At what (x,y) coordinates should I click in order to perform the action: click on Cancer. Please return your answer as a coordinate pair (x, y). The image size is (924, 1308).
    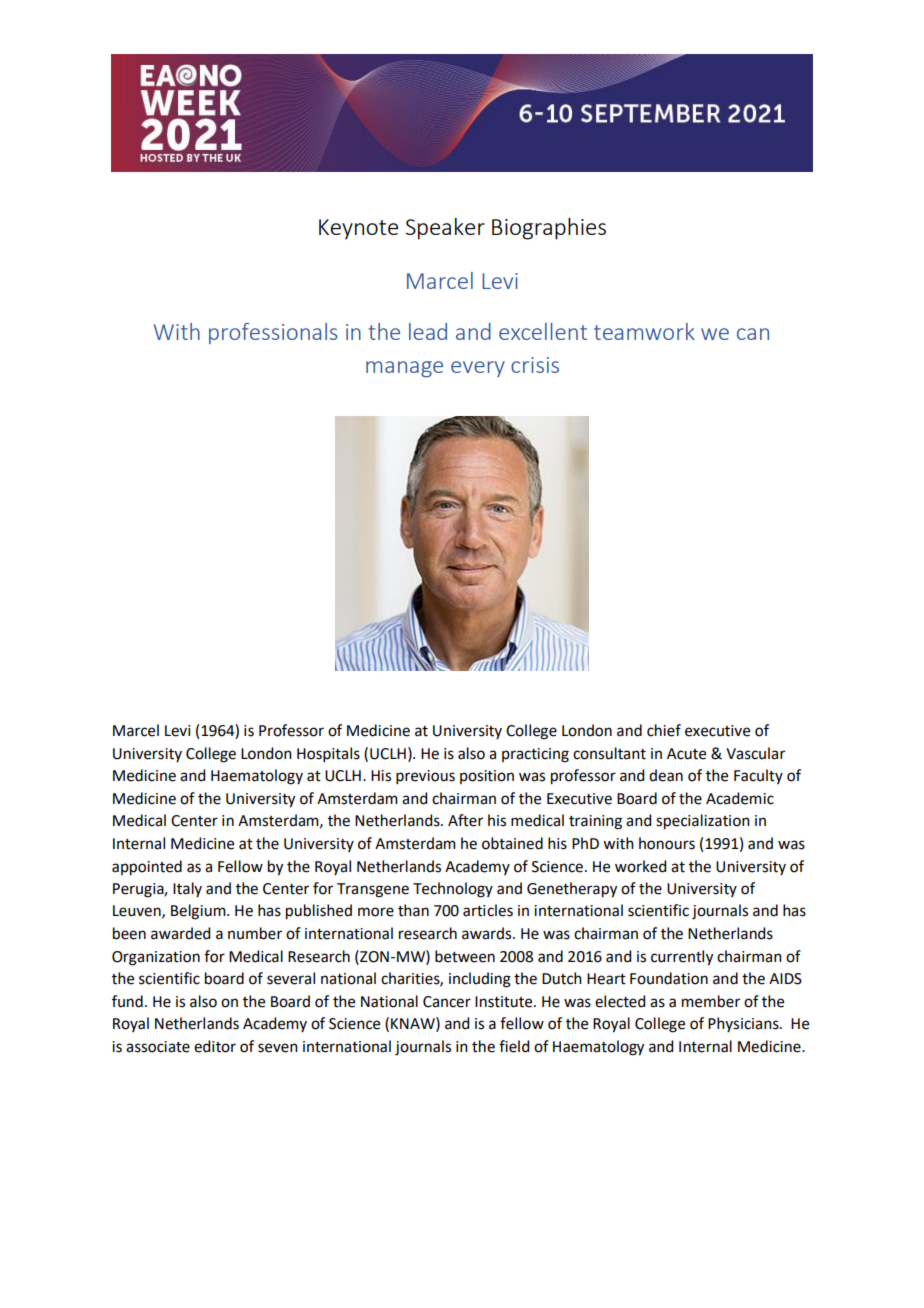
    Looking at the image, I should click on (447, 1002).
